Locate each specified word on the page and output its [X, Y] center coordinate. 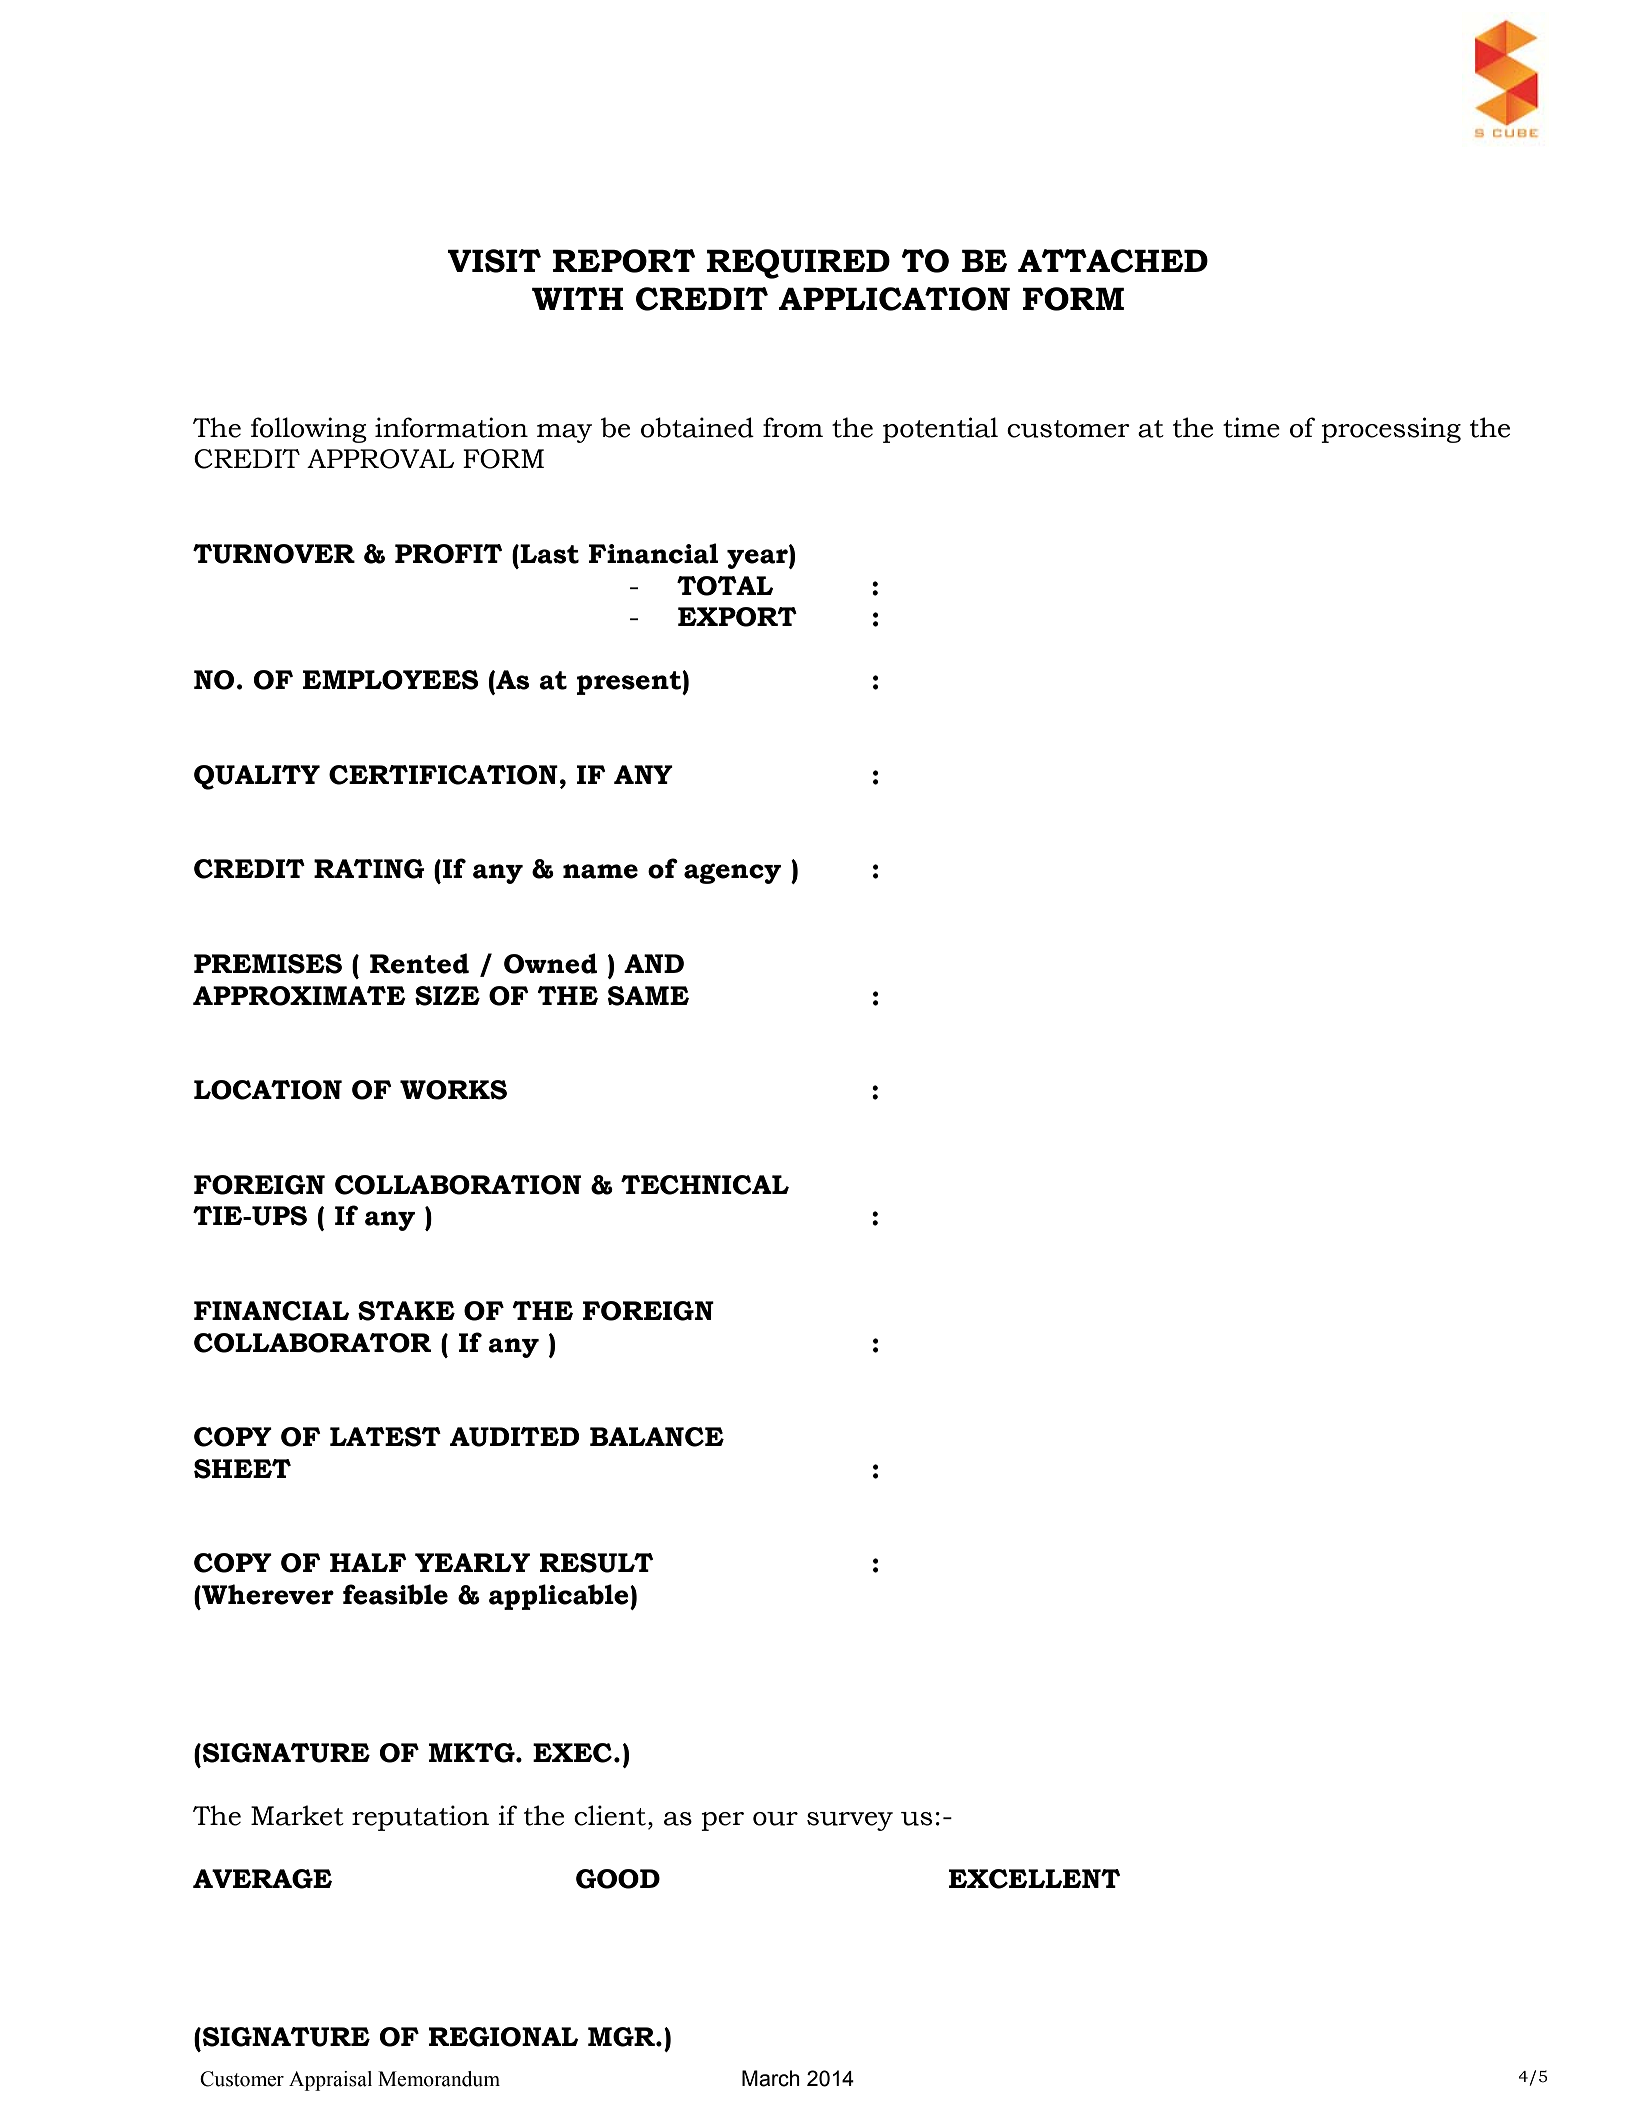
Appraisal [330, 2081]
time [1251, 427]
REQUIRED [798, 264]
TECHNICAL [705, 1185]
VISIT [494, 261]
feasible [395, 1594]
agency [732, 873]
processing [1391, 430]
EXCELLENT [1034, 1879]
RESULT [596, 1563]
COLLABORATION [458, 1185]
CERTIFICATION [443, 775]
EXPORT [737, 617]
